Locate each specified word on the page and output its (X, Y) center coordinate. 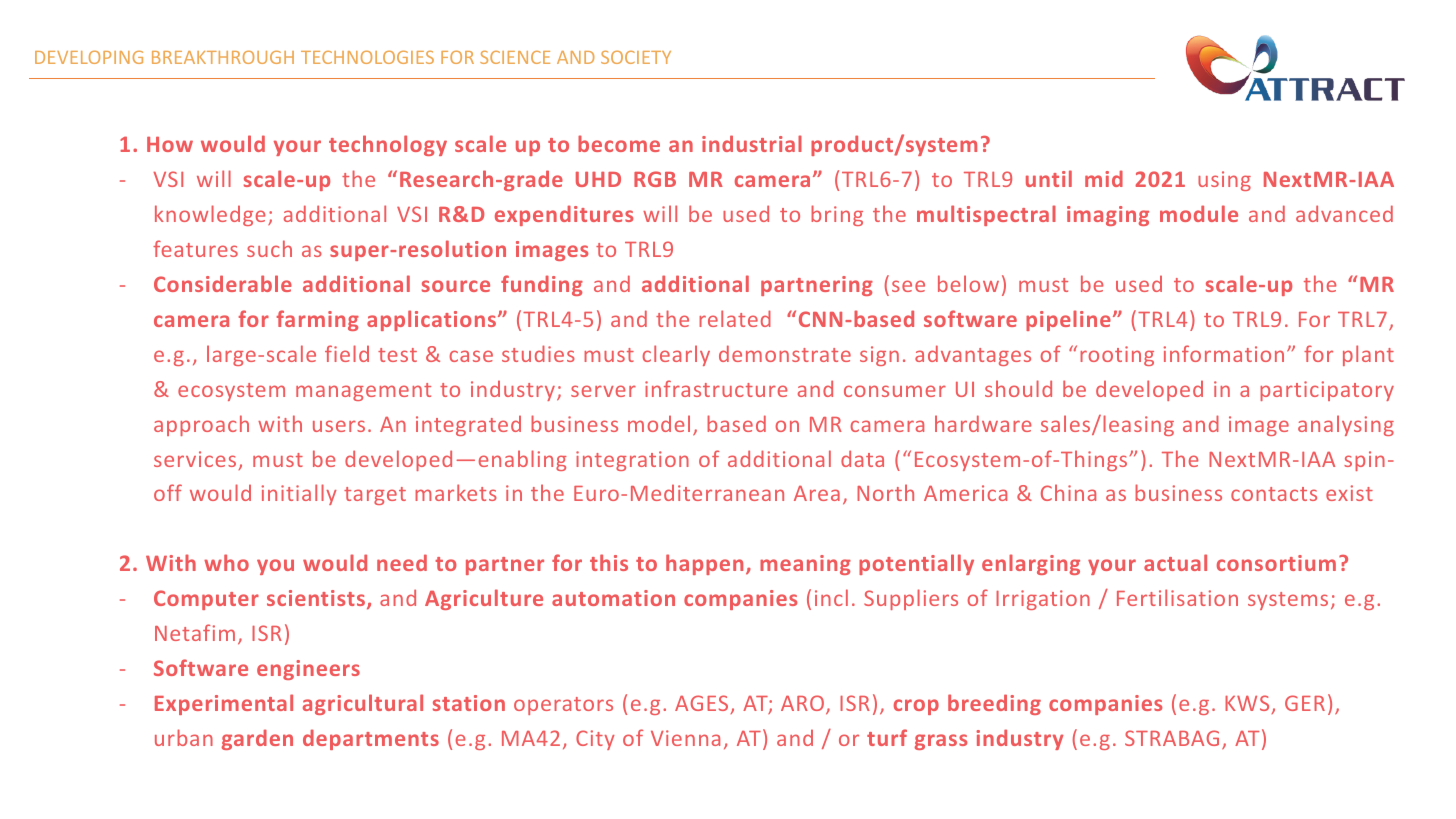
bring (837, 215)
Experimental (224, 704)
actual (1175, 562)
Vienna (685, 738)
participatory (1327, 391)
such (269, 248)
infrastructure (716, 388)
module (1199, 213)
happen (704, 564)
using (1224, 181)
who (226, 562)
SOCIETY (636, 57)
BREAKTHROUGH (223, 57)
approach (201, 425)
